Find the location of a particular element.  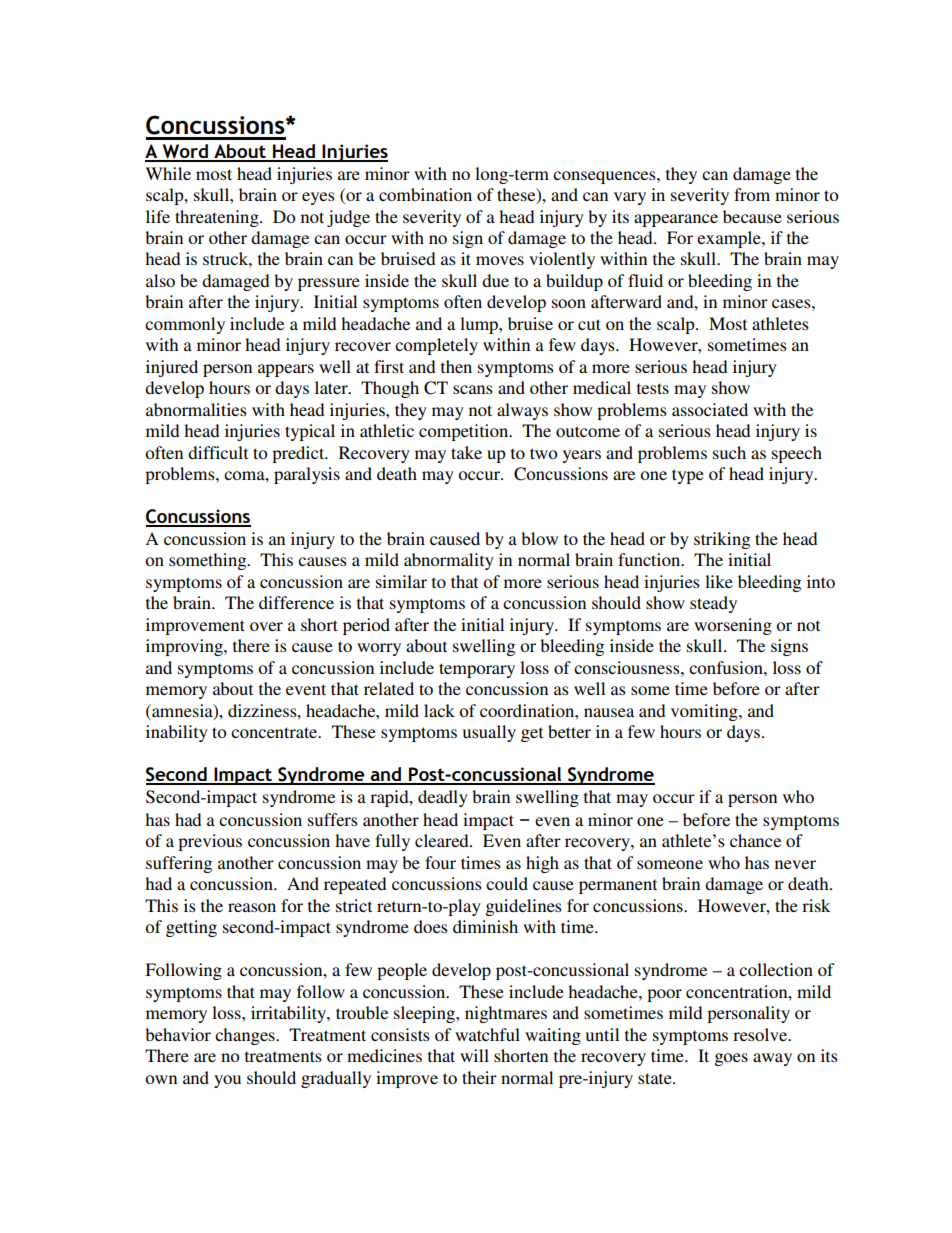

always is located at coordinates (522, 411).
